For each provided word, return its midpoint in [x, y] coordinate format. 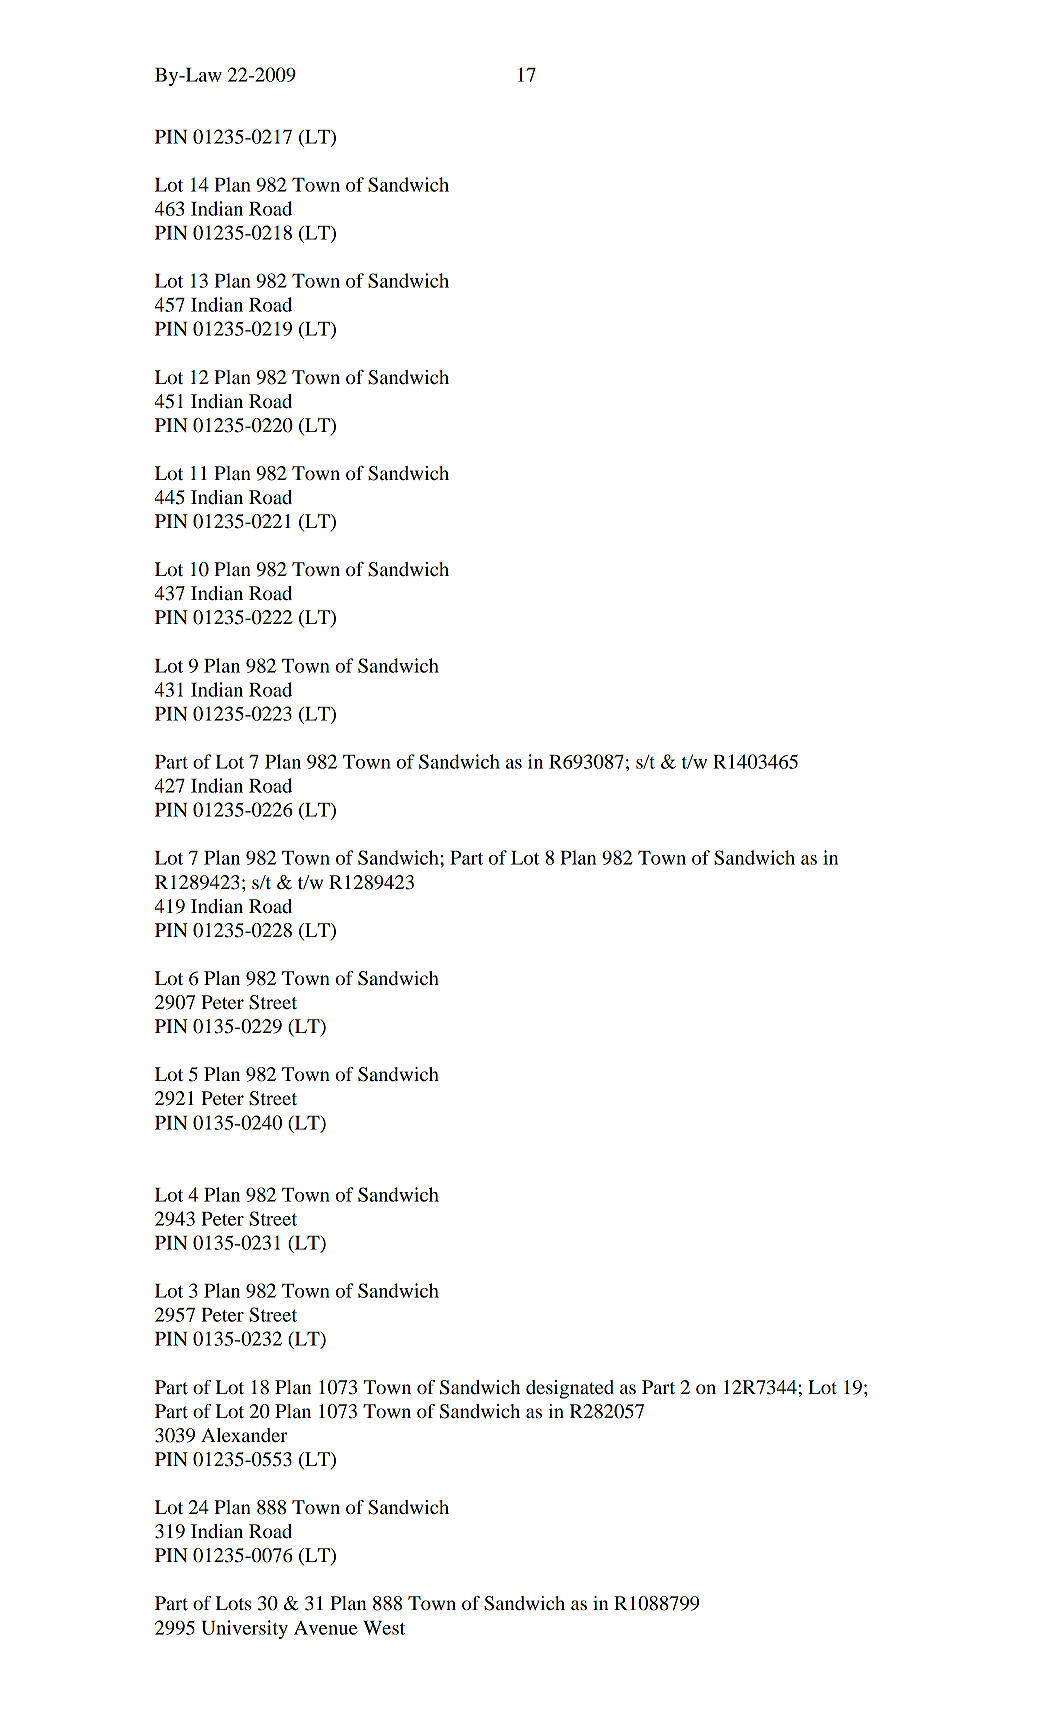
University [244, 1629]
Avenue [326, 1628]
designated [570, 1389]
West [384, 1628]
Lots [233, 1603]
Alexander [244, 1435]
